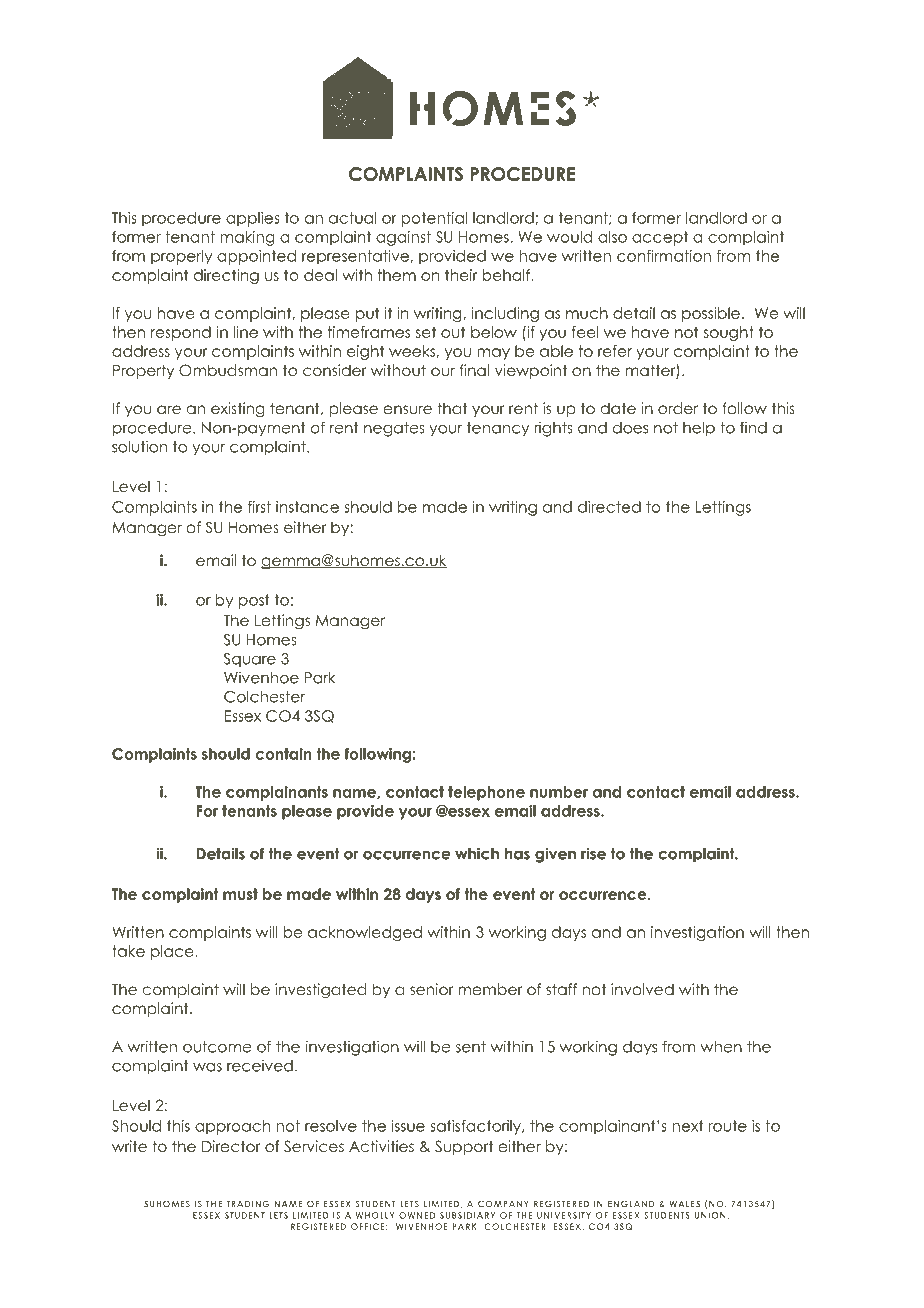 This screenshot has width=924, height=1308. I want to click on properly, so click(181, 257).
